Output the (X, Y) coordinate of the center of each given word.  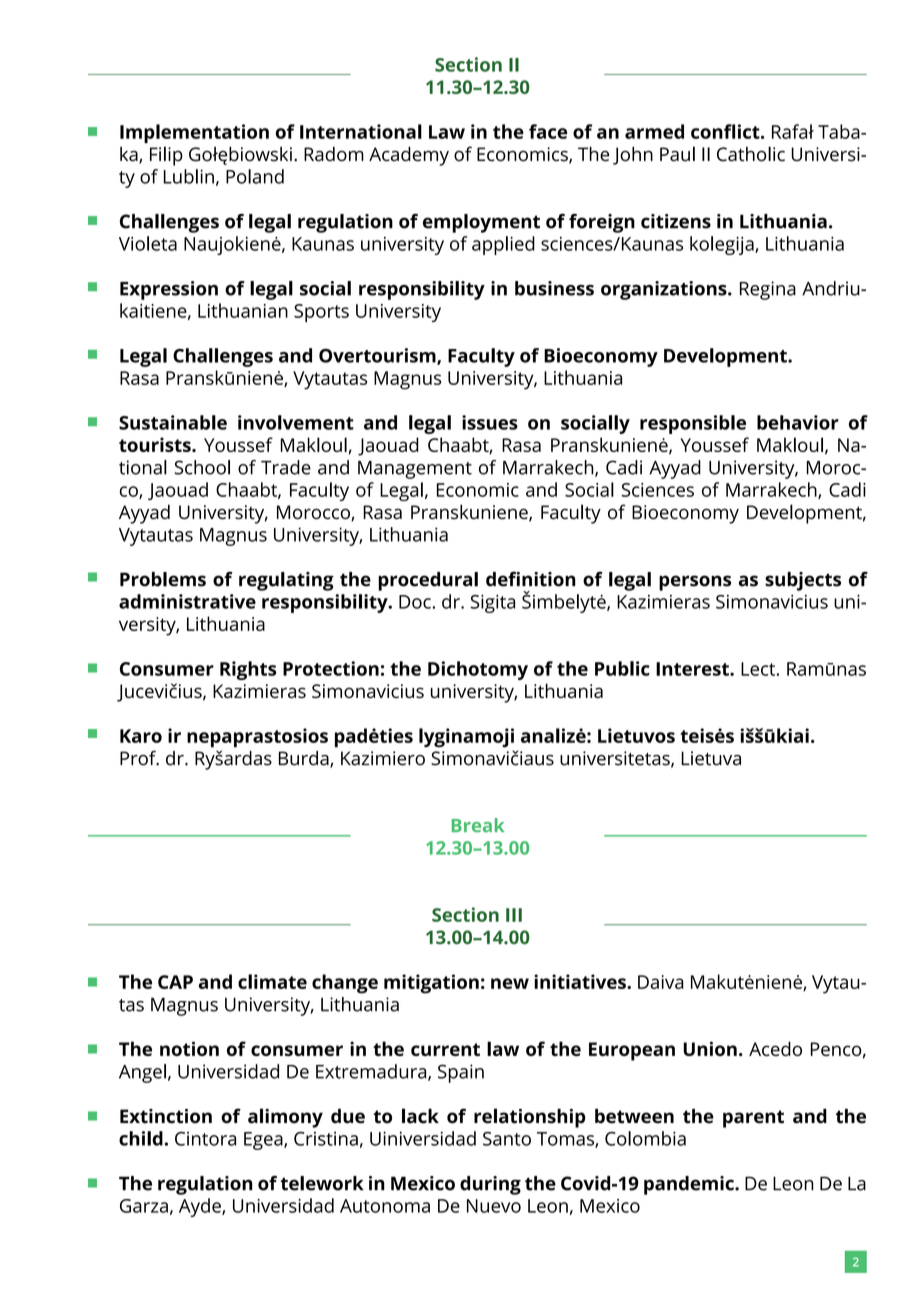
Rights (248, 670)
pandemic (690, 1185)
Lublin (188, 176)
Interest (693, 669)
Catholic (751, 154)
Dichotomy (478, 670)
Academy (409, 156)
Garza (144, 1206)
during (490, 1185)
